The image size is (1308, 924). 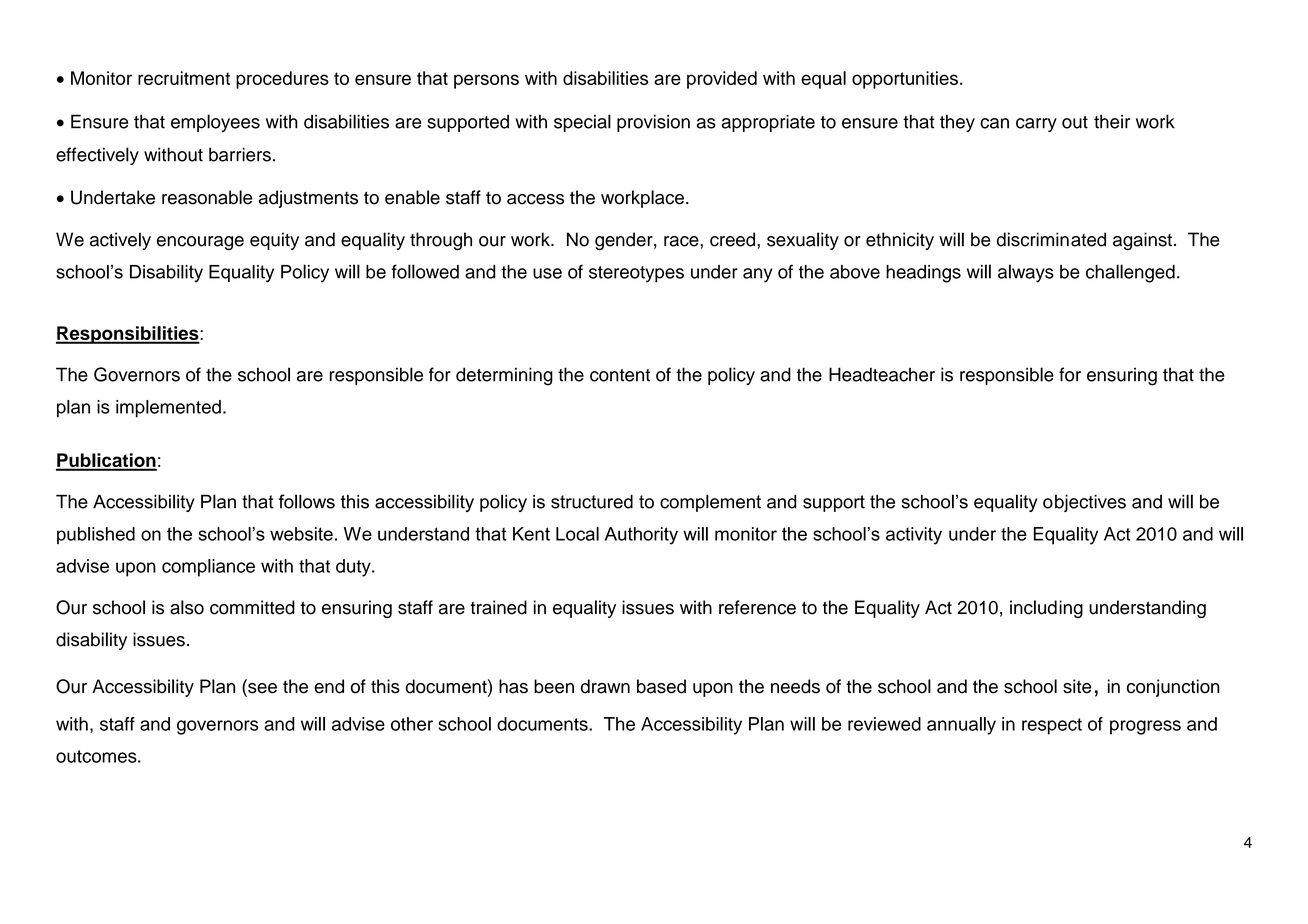 What do you see at coordinates (1084, 503) in the screenshot?
I see `objectives` at bounding box center [1084, 503].
